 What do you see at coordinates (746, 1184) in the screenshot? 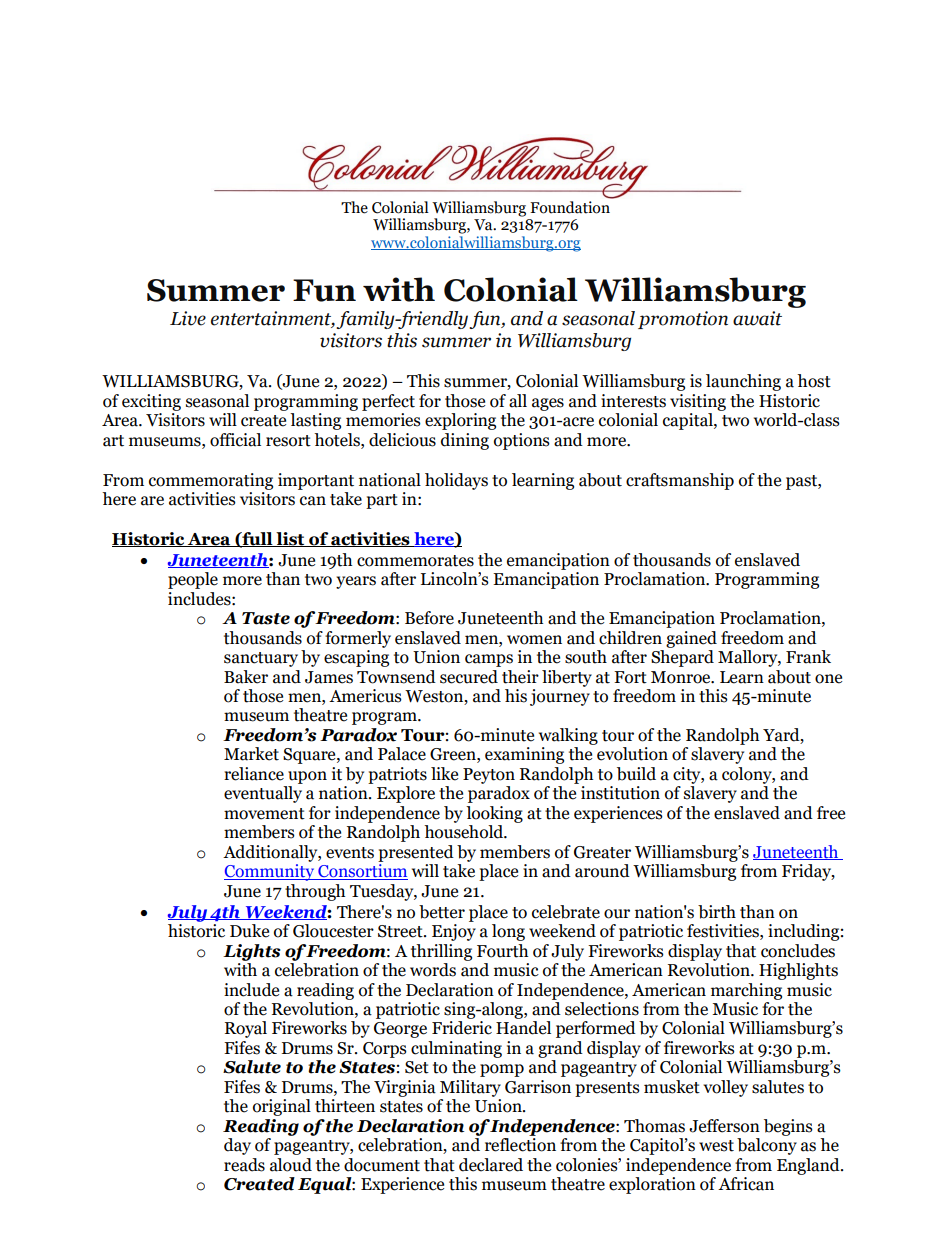
I see `African` at bounding box center [746, 1184].
